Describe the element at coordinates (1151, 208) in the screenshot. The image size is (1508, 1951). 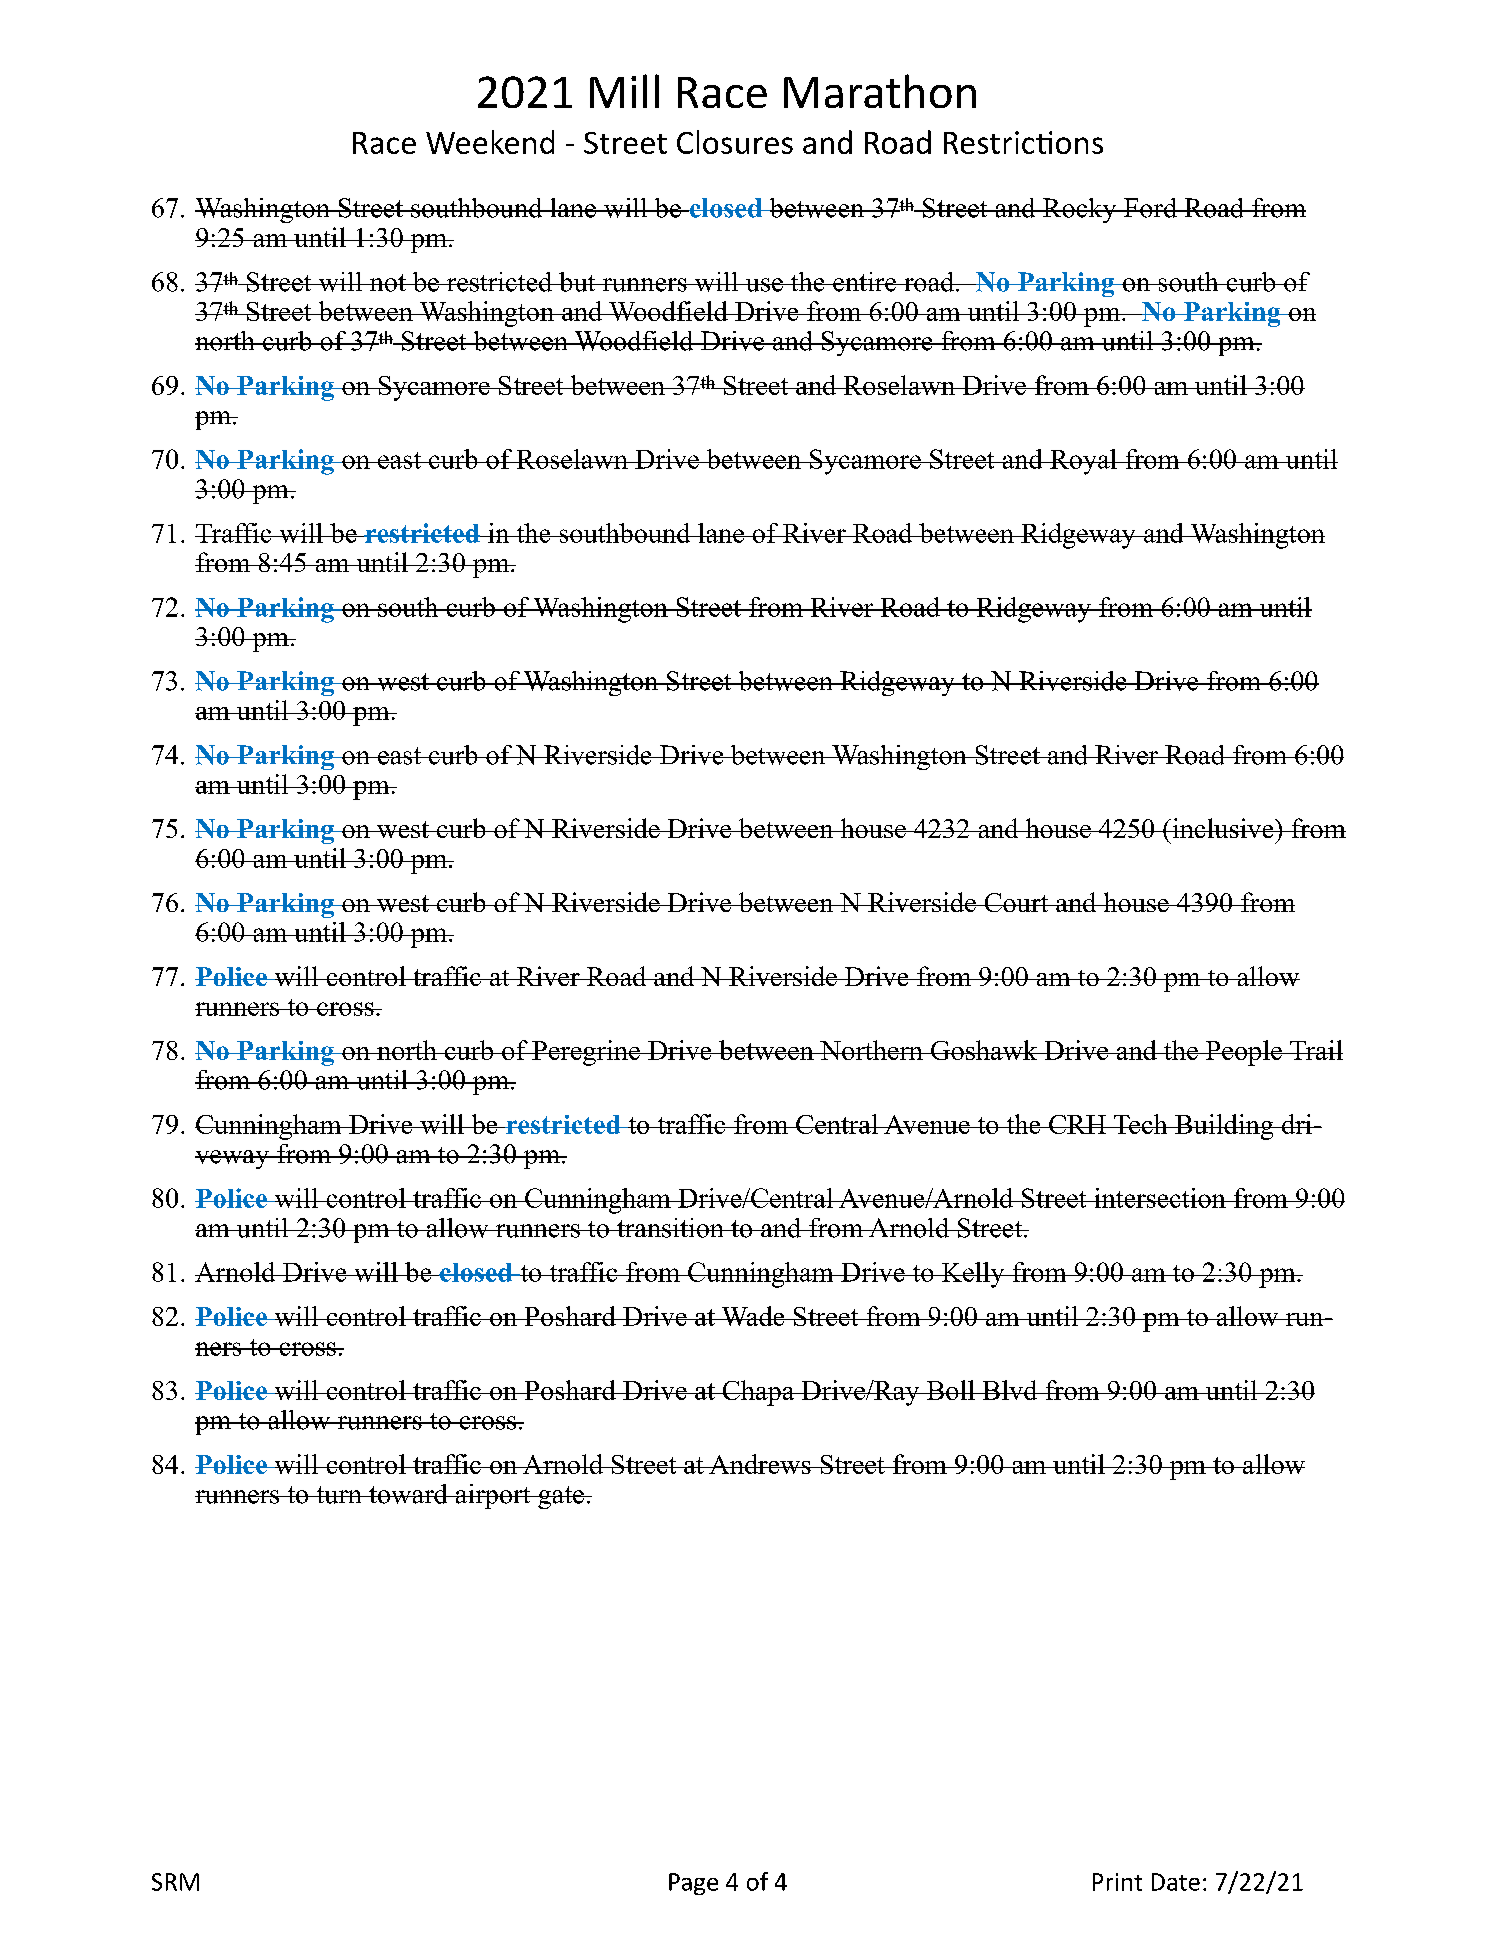
I see `Ford` at that location.
